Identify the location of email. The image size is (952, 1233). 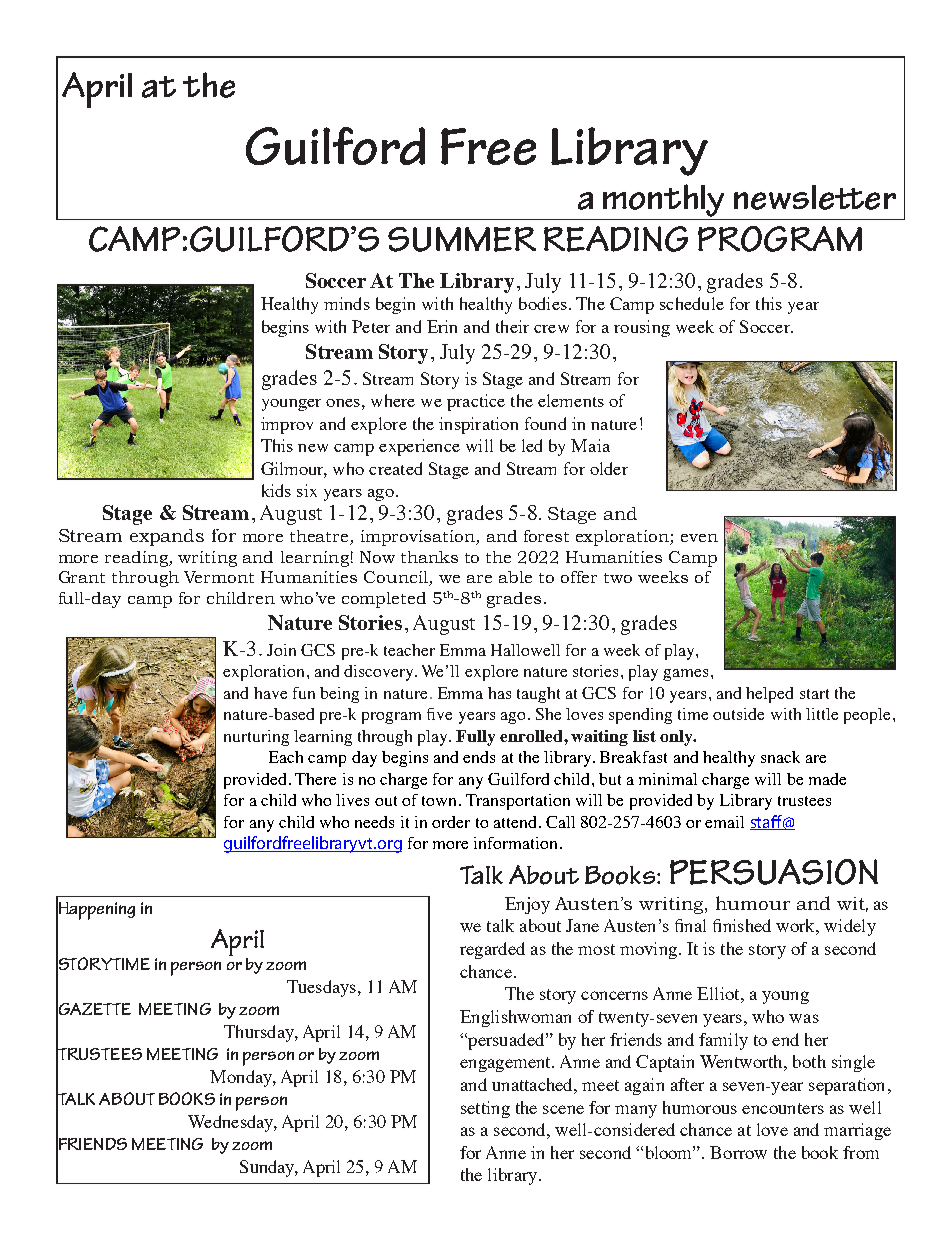
(724, 822).
